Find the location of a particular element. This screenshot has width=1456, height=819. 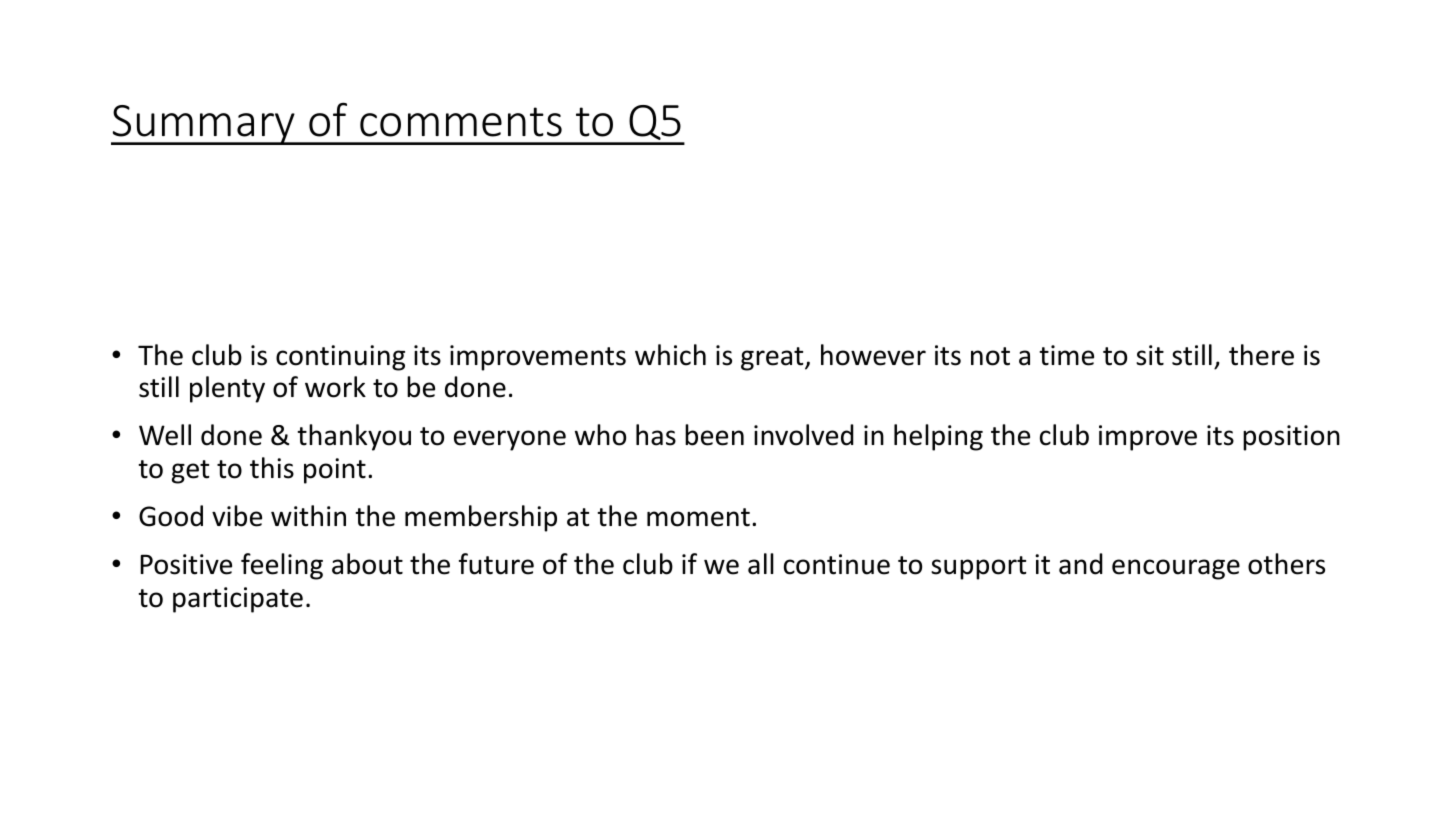

time is located at coordinates (1066, 355).
